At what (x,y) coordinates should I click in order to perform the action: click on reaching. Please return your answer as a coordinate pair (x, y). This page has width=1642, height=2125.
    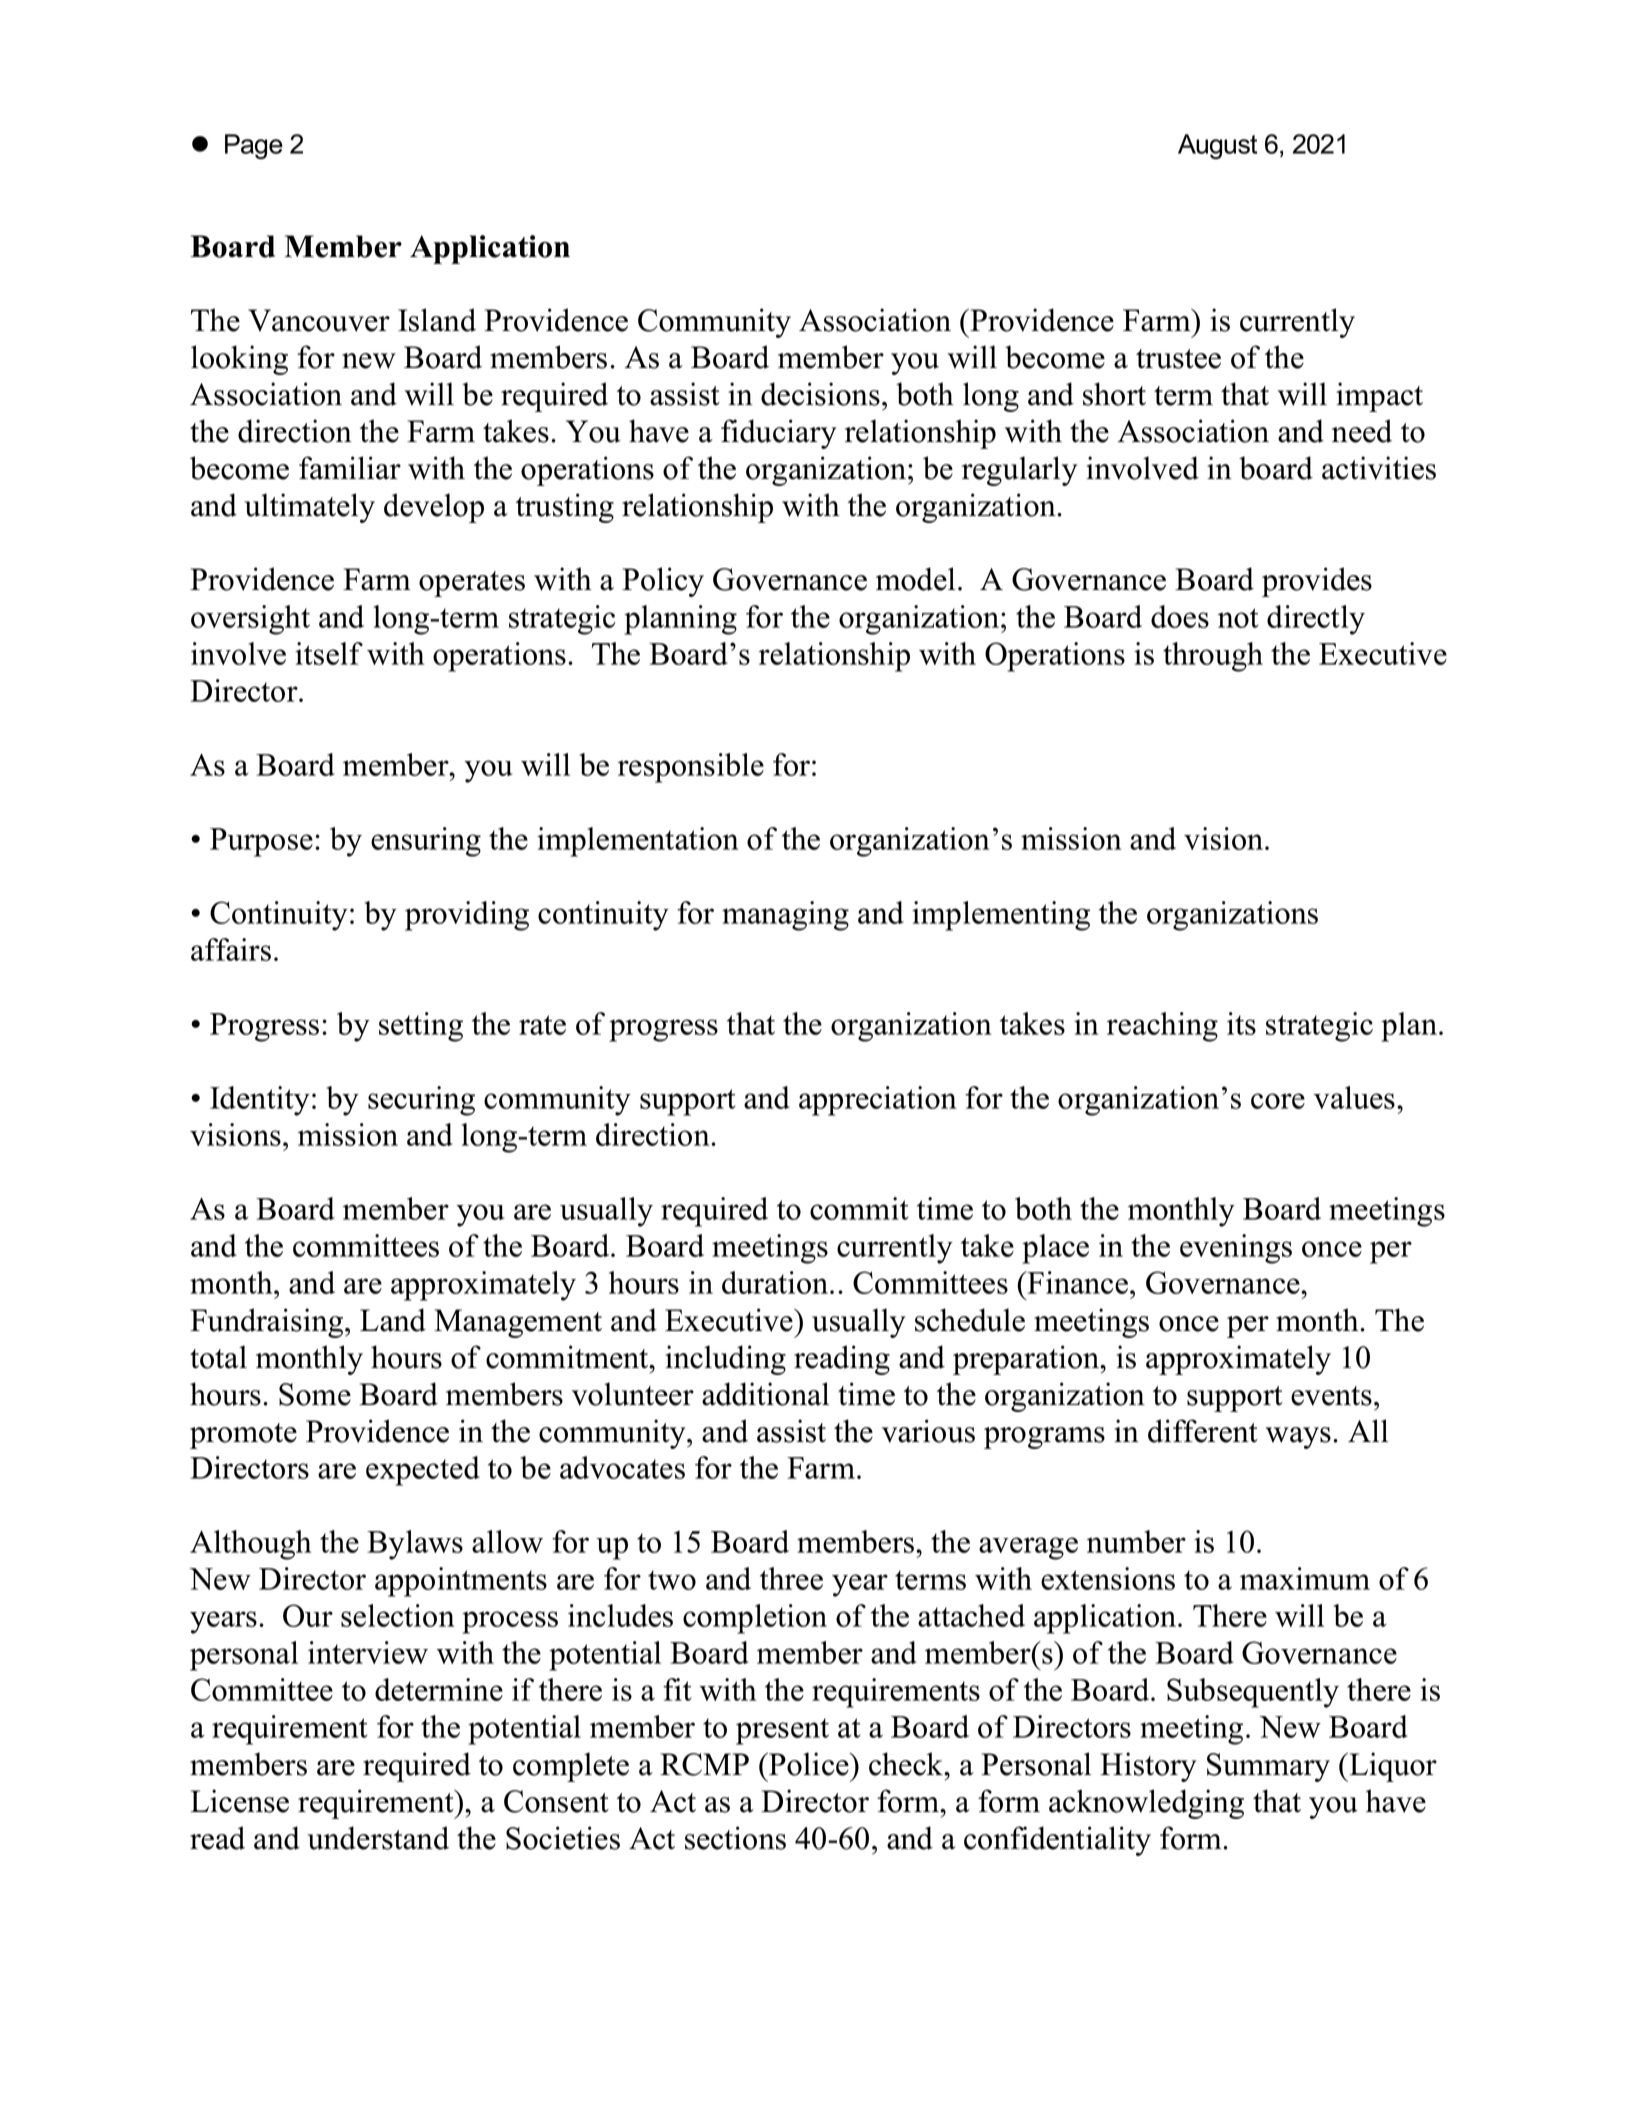
    Looking at the image, I should click on (1162, 1027).
